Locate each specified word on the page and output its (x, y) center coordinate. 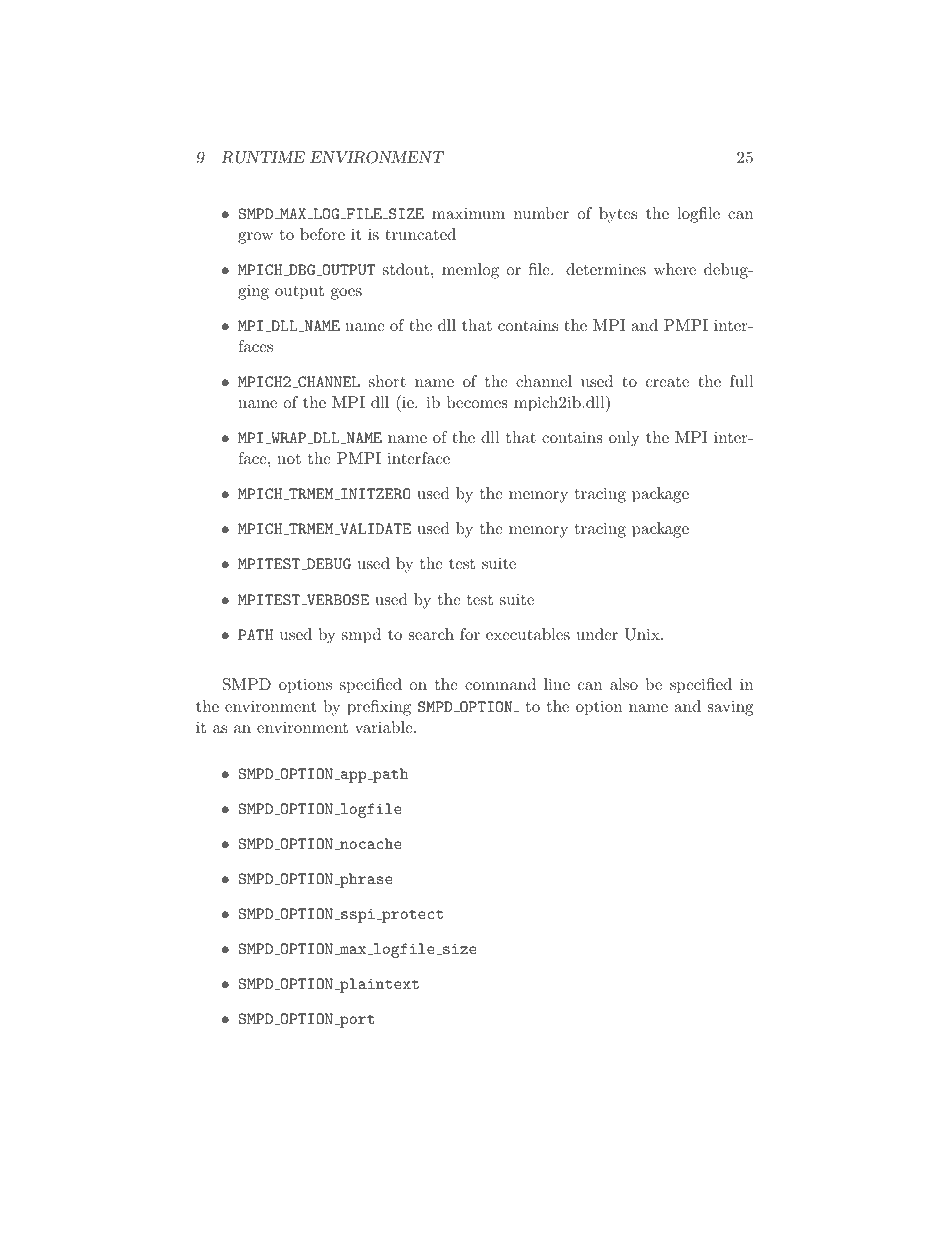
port (356, 1021)
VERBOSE (337, 599)
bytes (618, 215)
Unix (643, 634)
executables (528, 634)
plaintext (378, 985)
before (322, 234)
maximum (468, 213)
